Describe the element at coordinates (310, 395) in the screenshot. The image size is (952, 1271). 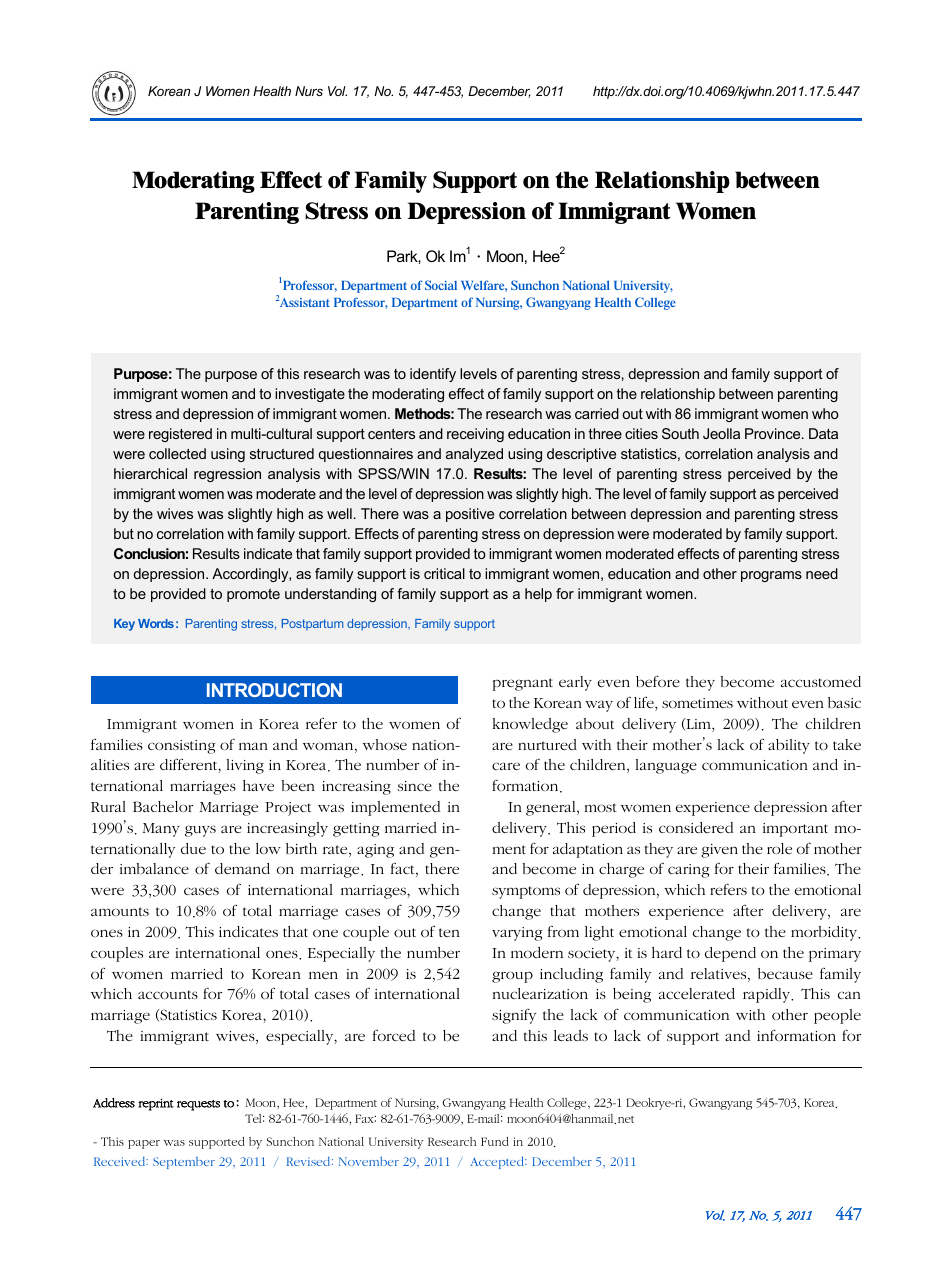
I see `investigate` at that location.
